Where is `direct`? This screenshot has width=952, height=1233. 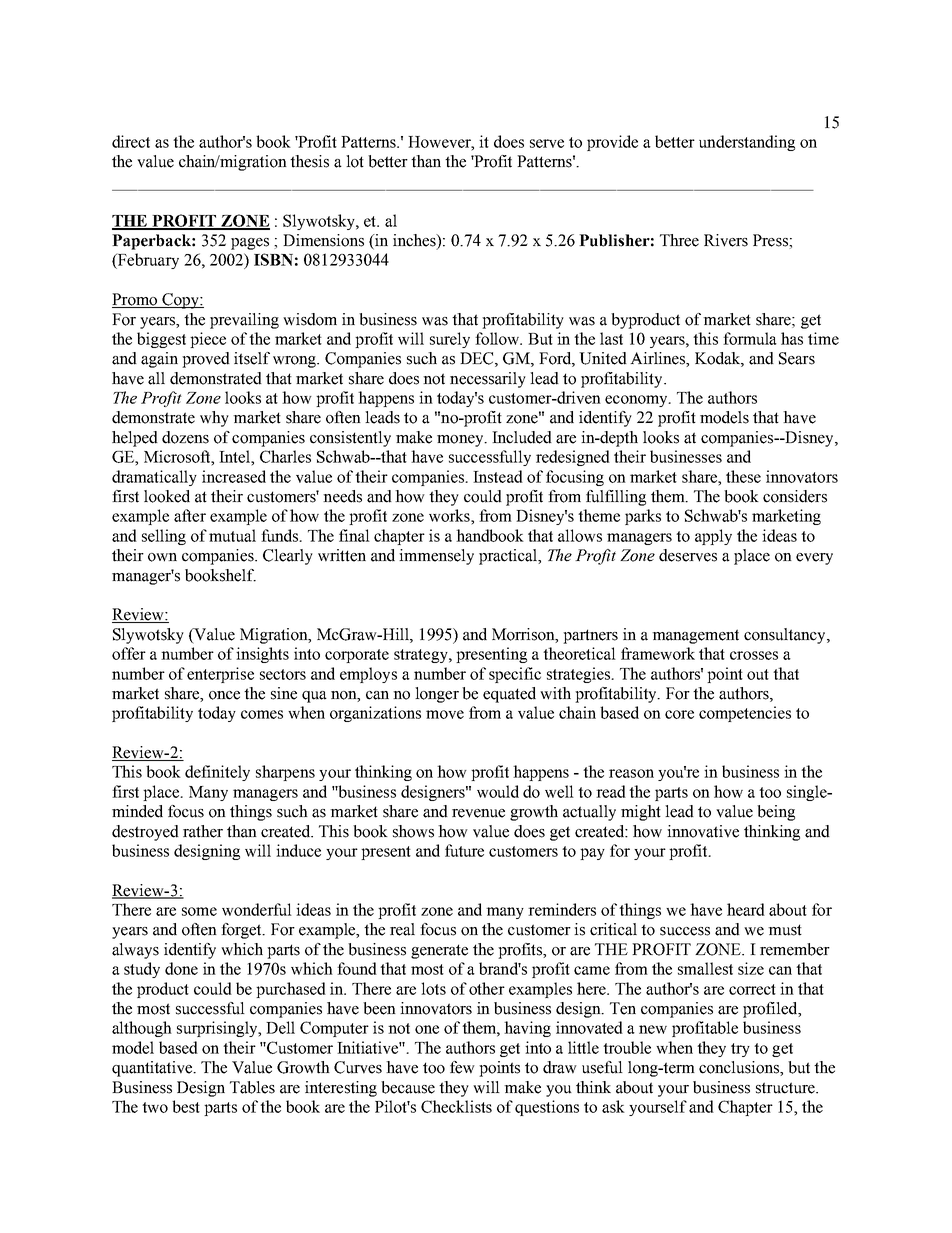
direct is located at coordinates (131, 141).
